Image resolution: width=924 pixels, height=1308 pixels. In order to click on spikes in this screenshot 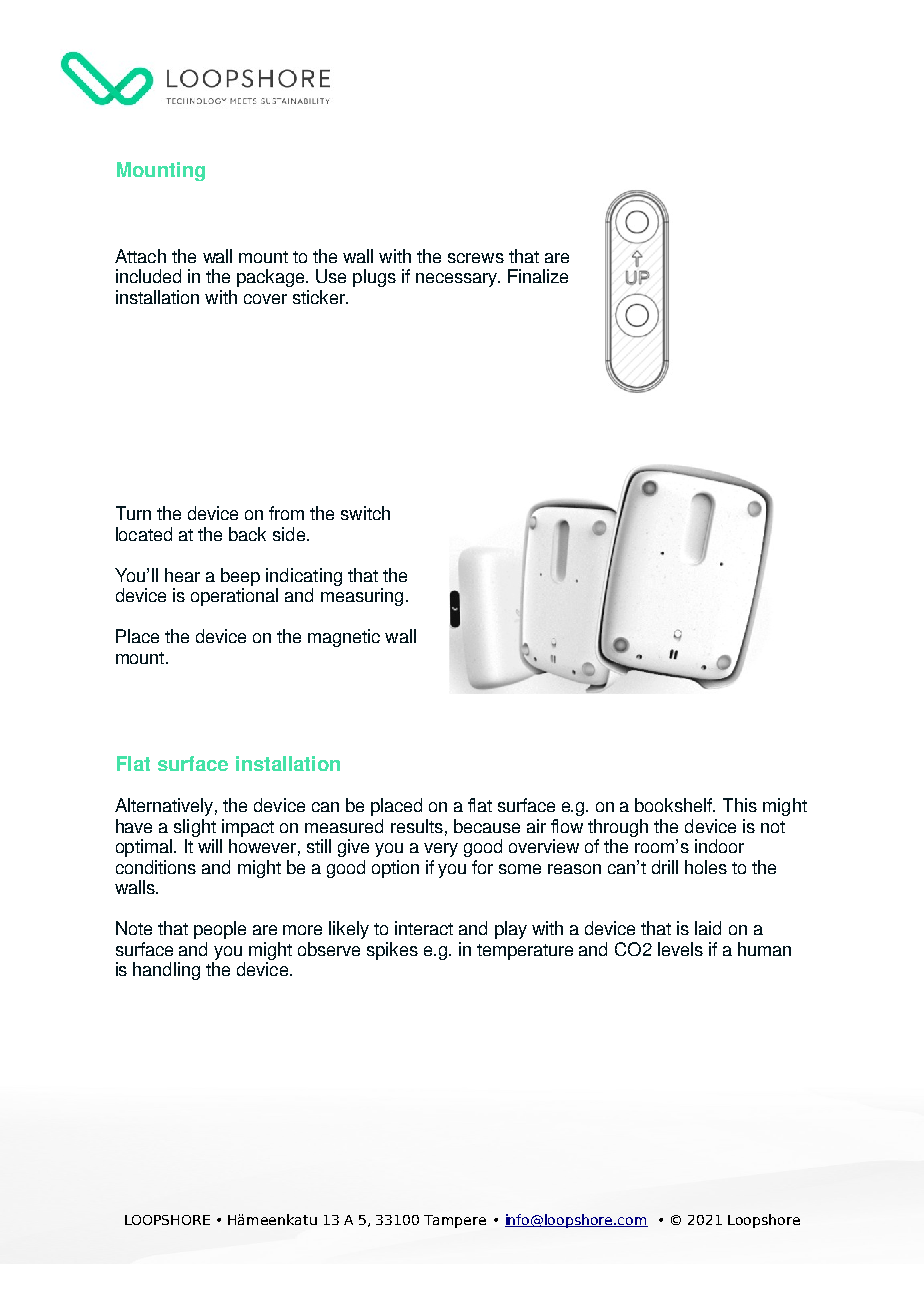, I will do `click(392, 951)`.
